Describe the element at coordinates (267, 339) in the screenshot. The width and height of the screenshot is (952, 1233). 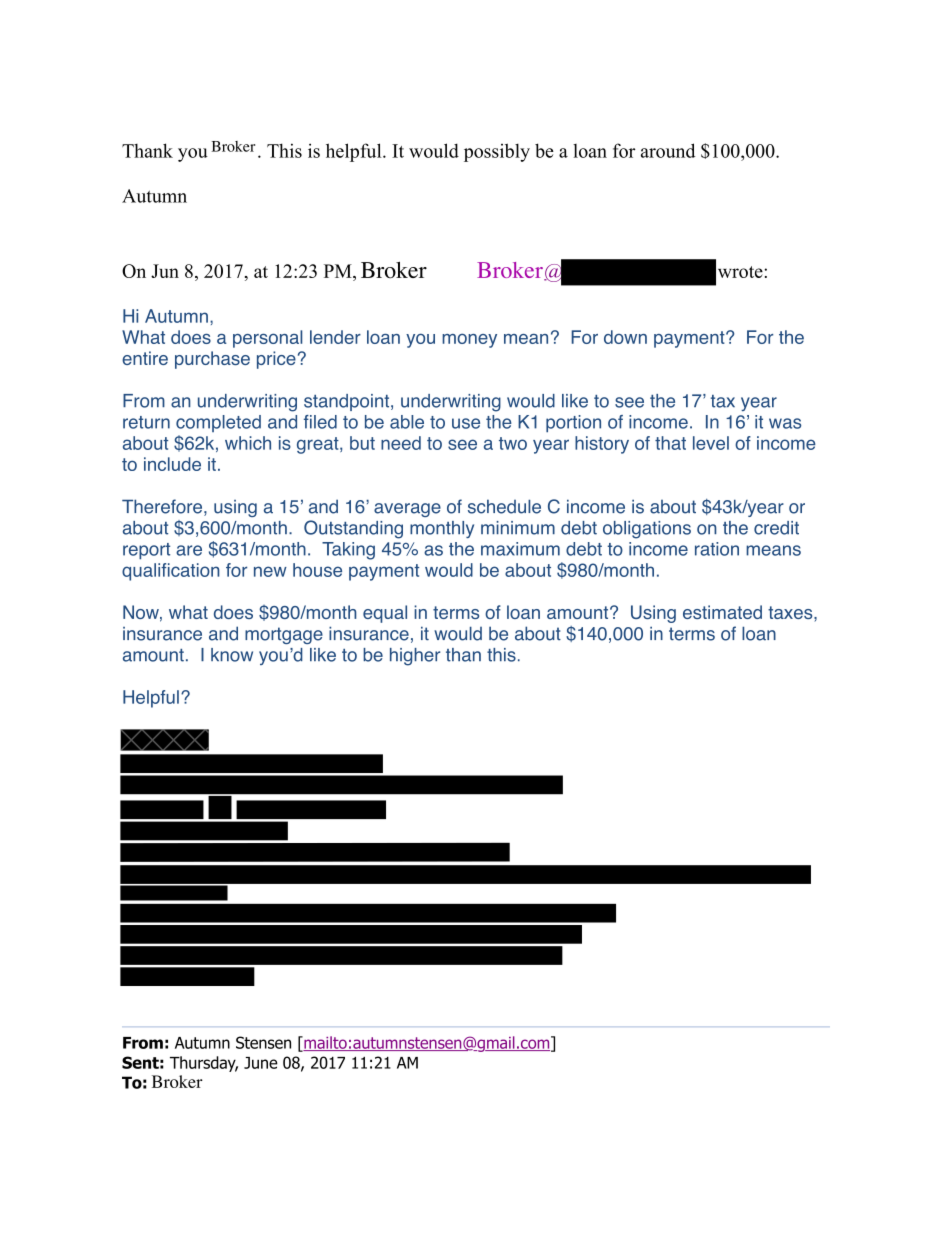
I see `personal` at that location.
